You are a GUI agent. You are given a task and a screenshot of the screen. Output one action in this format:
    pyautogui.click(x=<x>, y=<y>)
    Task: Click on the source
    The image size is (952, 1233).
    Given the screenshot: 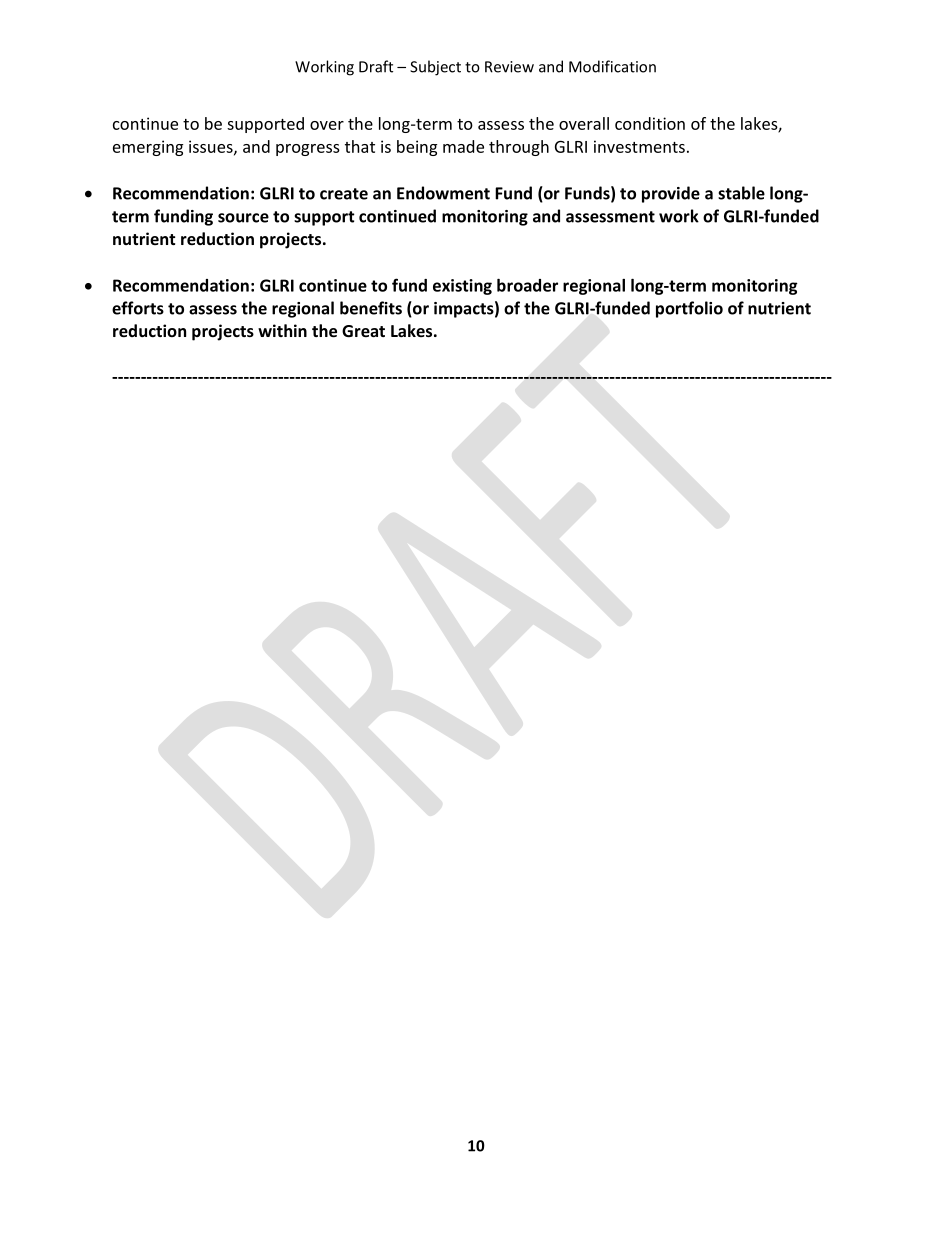 What is the action you would take?
    pyautogui.click(x=243, y=218)
